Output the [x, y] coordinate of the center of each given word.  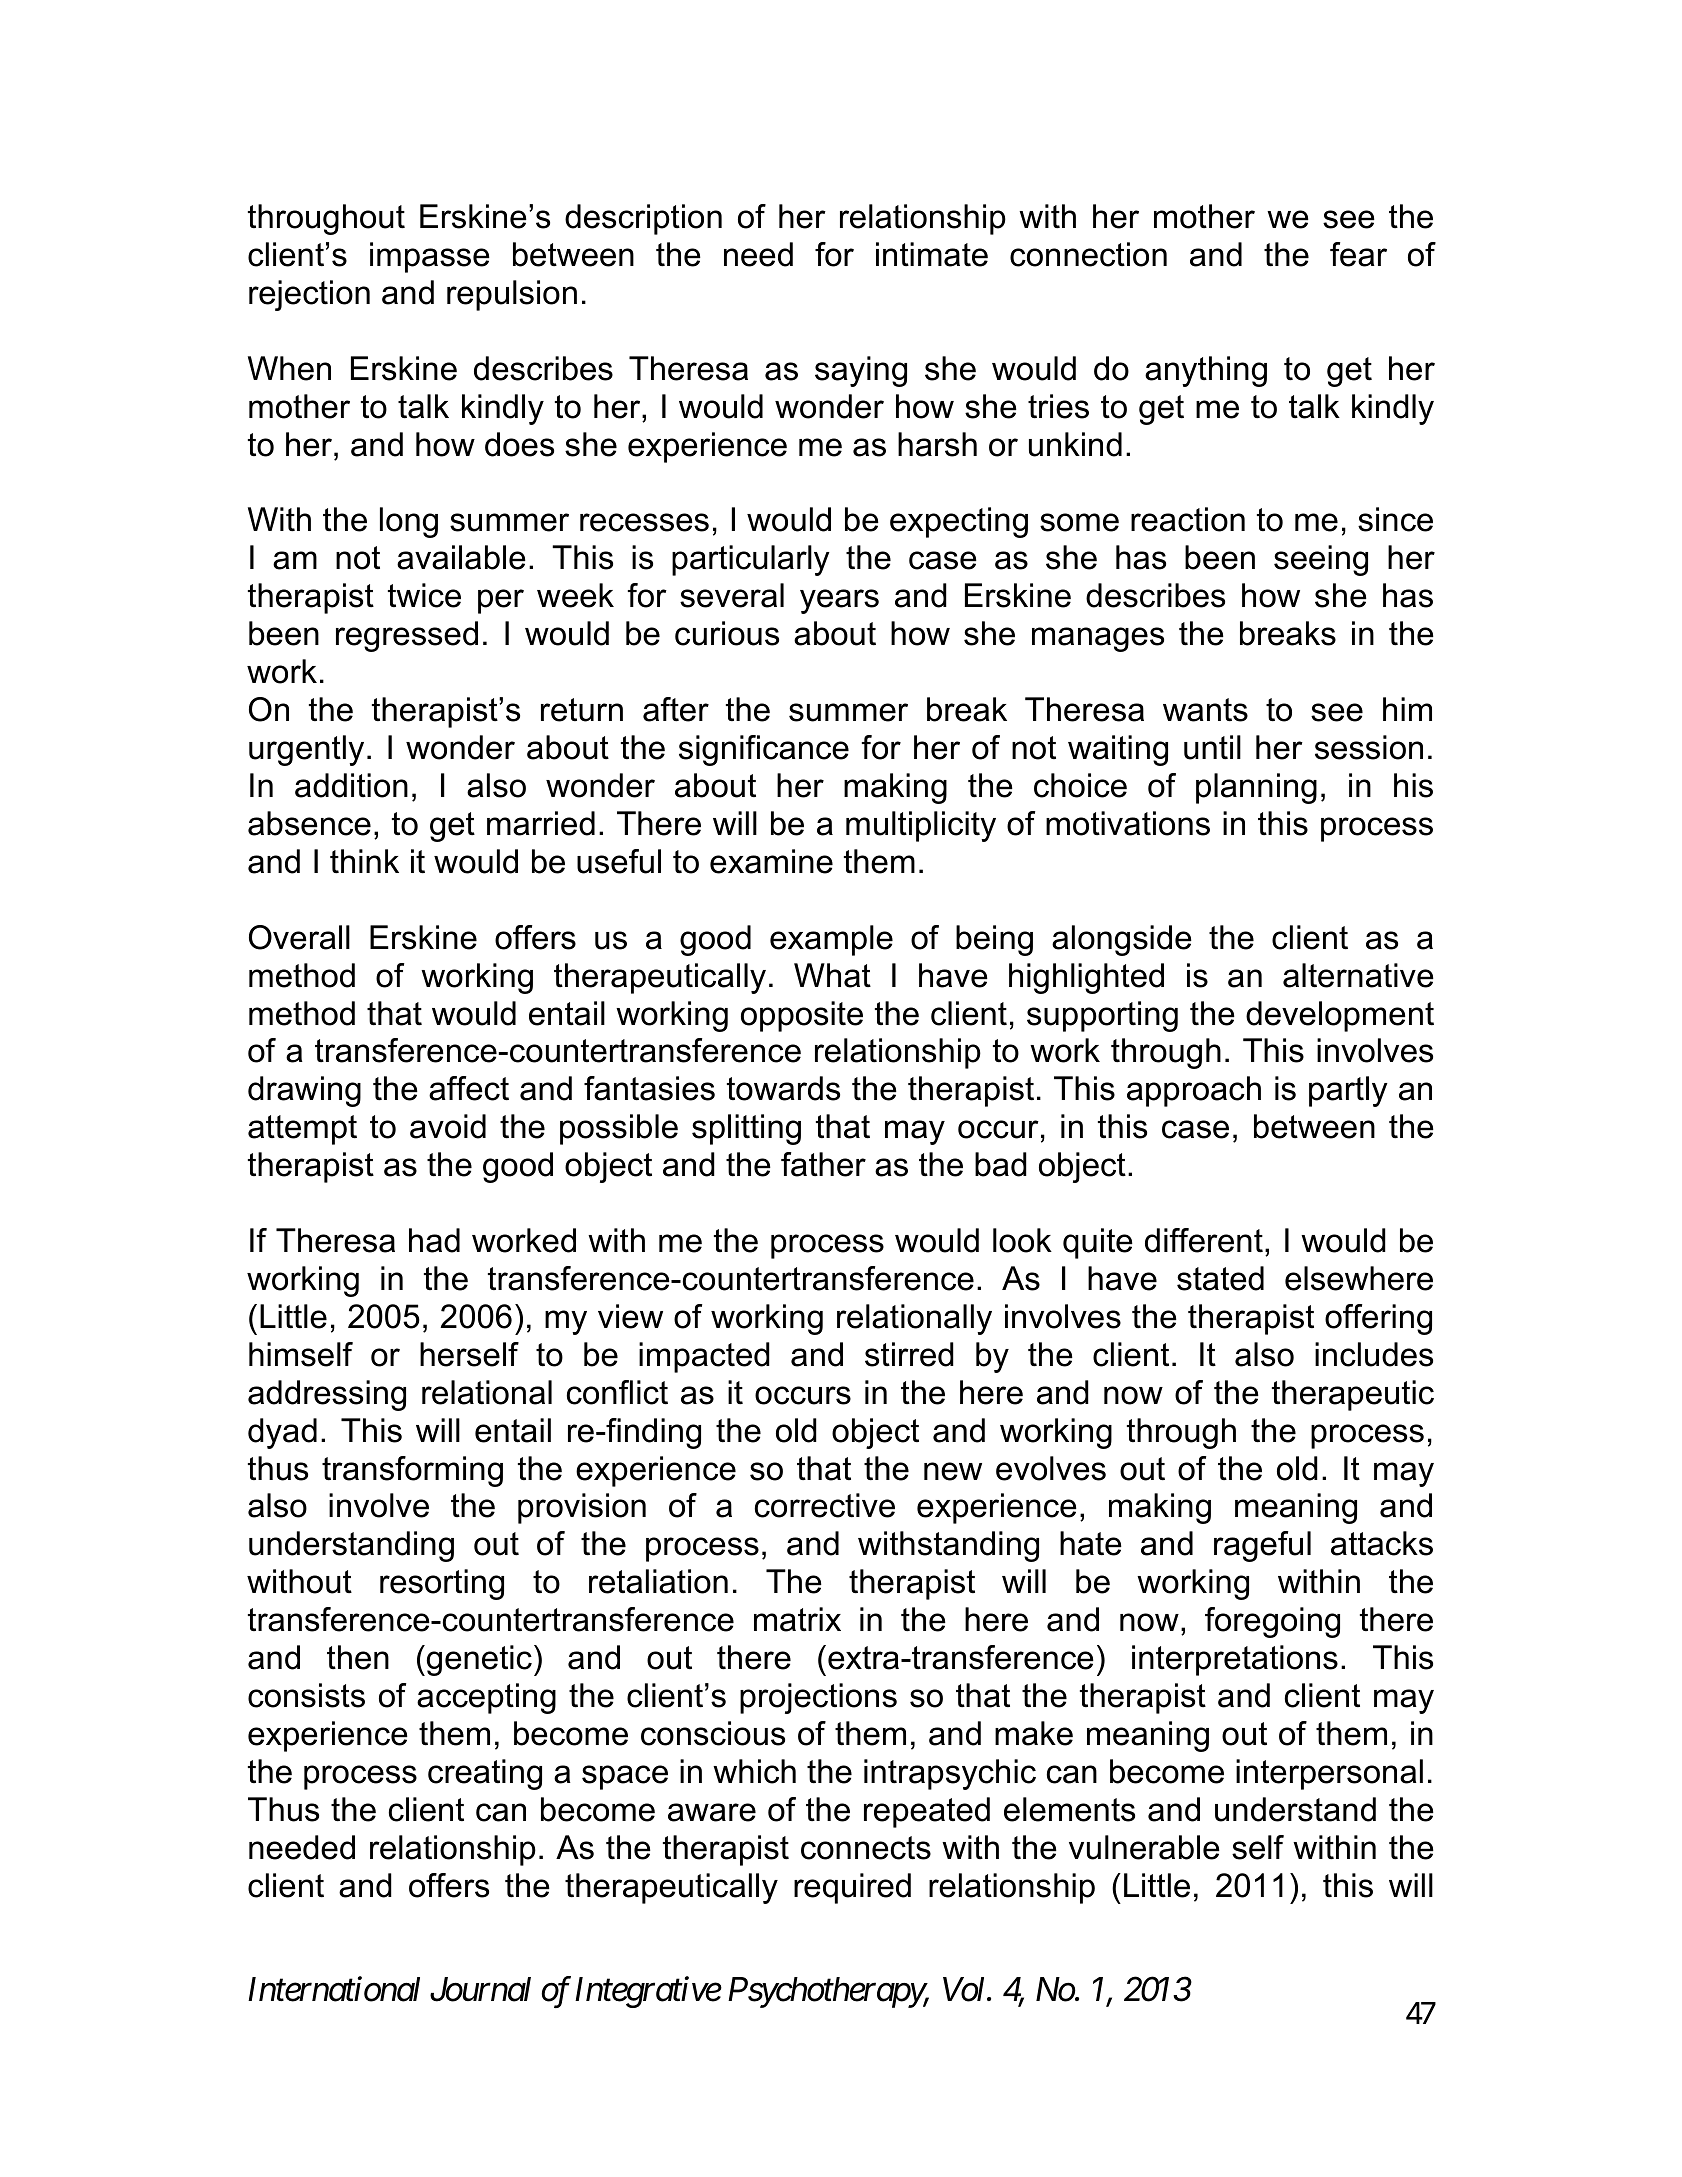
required [852, 1888]
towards [783, 1088]
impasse [430, 257]
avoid [448, 1126]
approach [1194, 1091]
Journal [480, 1989]
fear [1358, 254]
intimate [932, 254]
